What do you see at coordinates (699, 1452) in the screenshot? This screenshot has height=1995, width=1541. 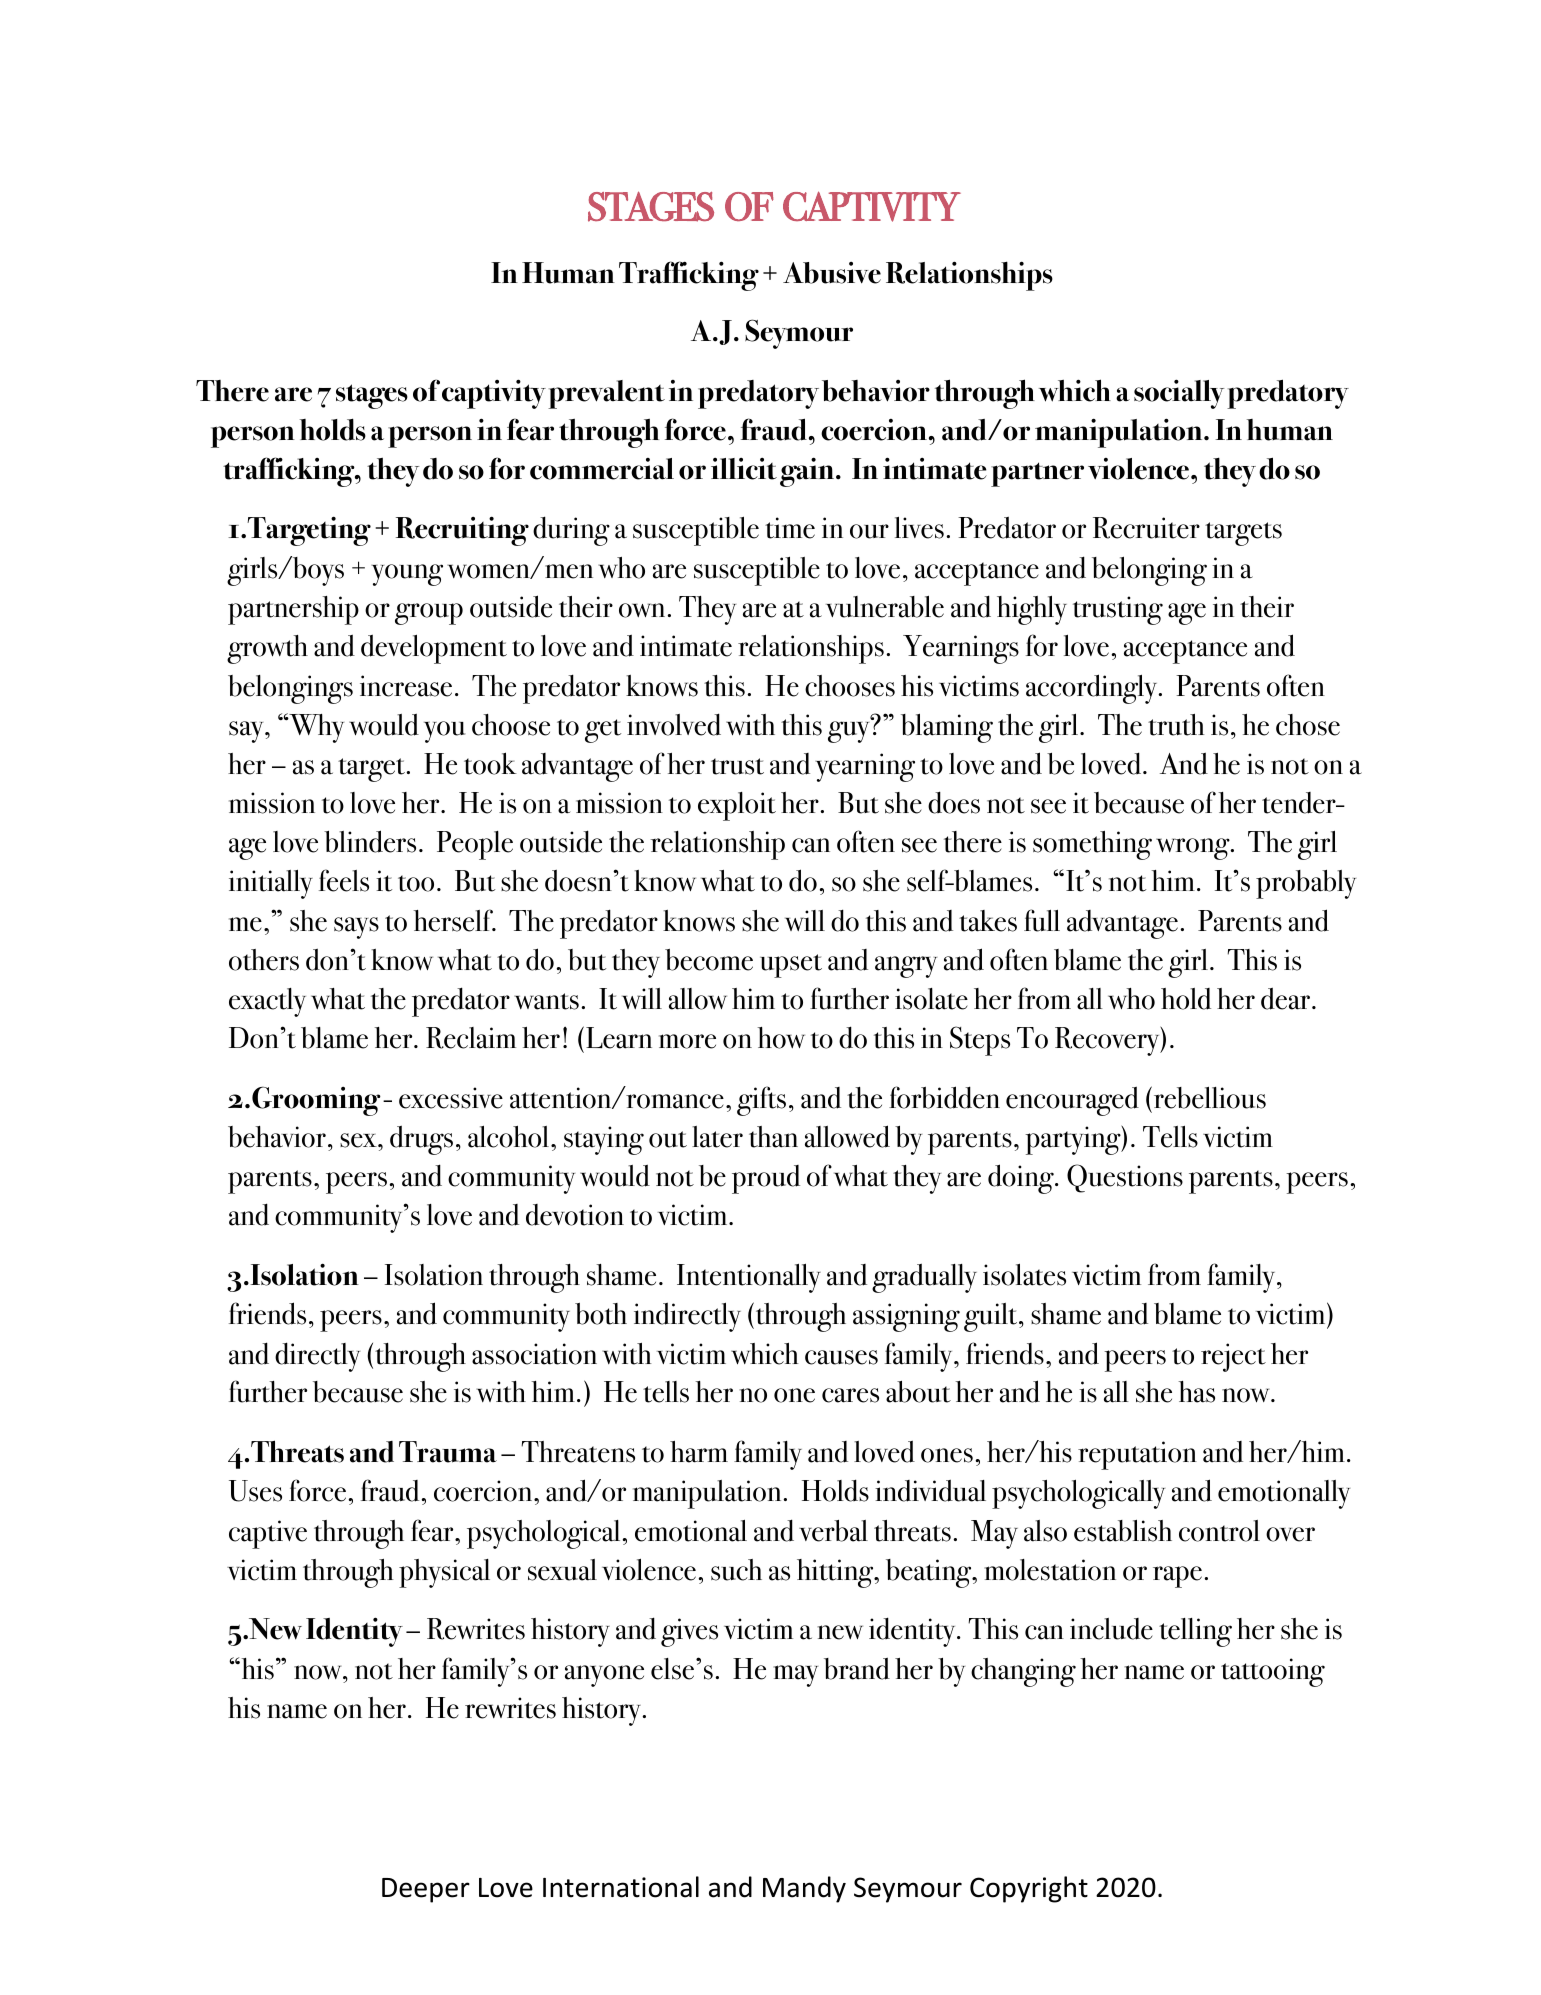 I see `harm` at bounding box center [699, 1452].
